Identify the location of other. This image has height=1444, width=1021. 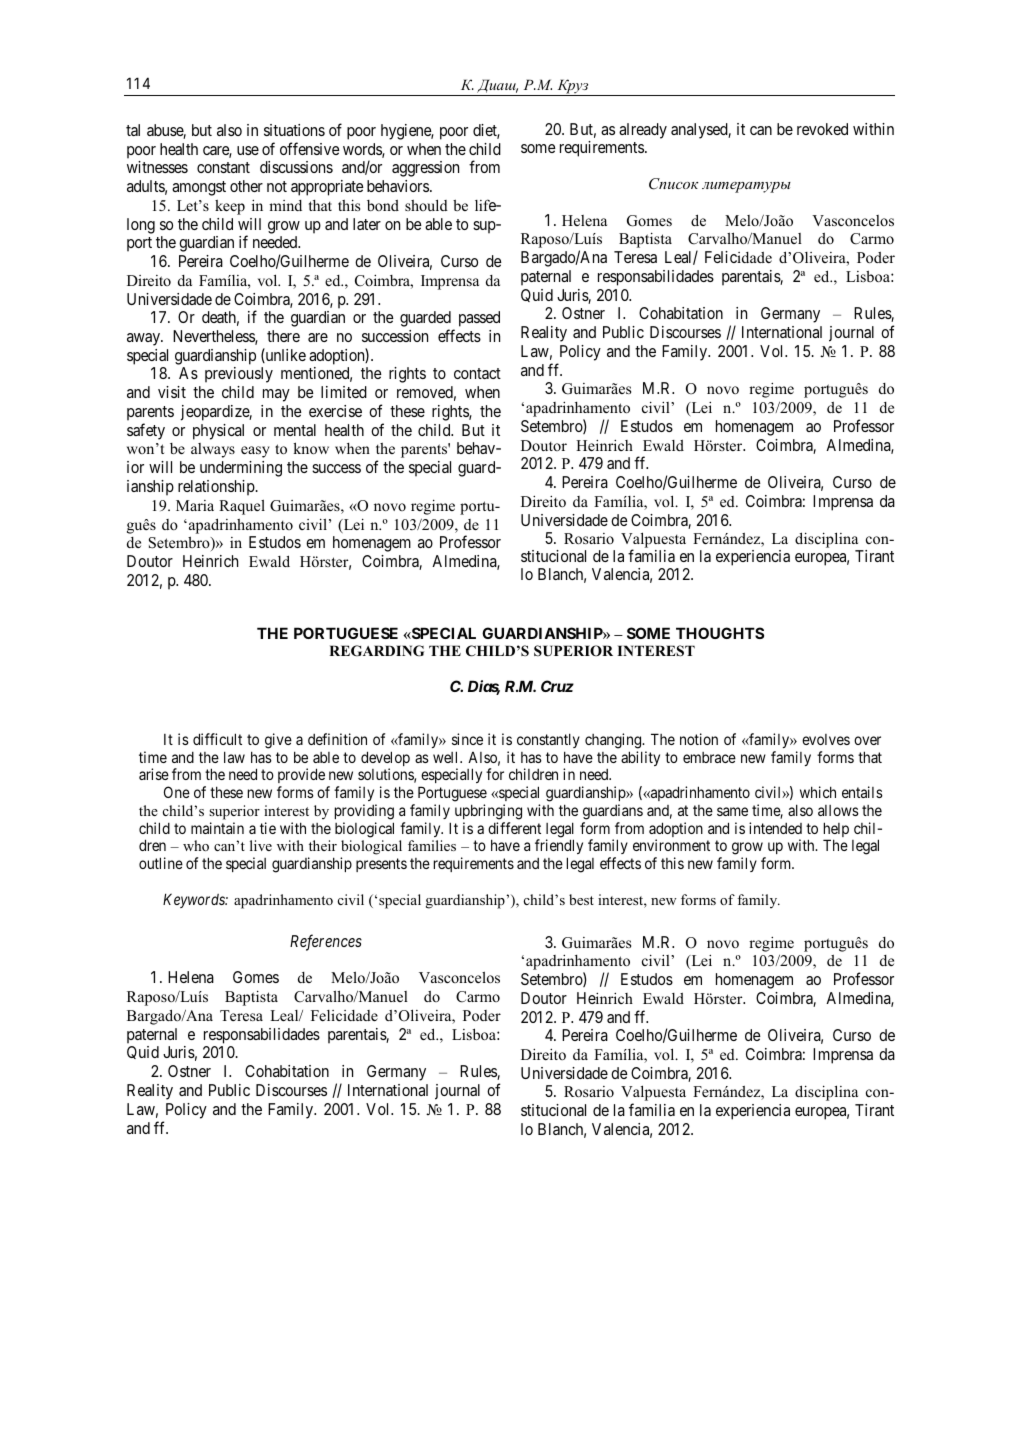
(246, 186).
